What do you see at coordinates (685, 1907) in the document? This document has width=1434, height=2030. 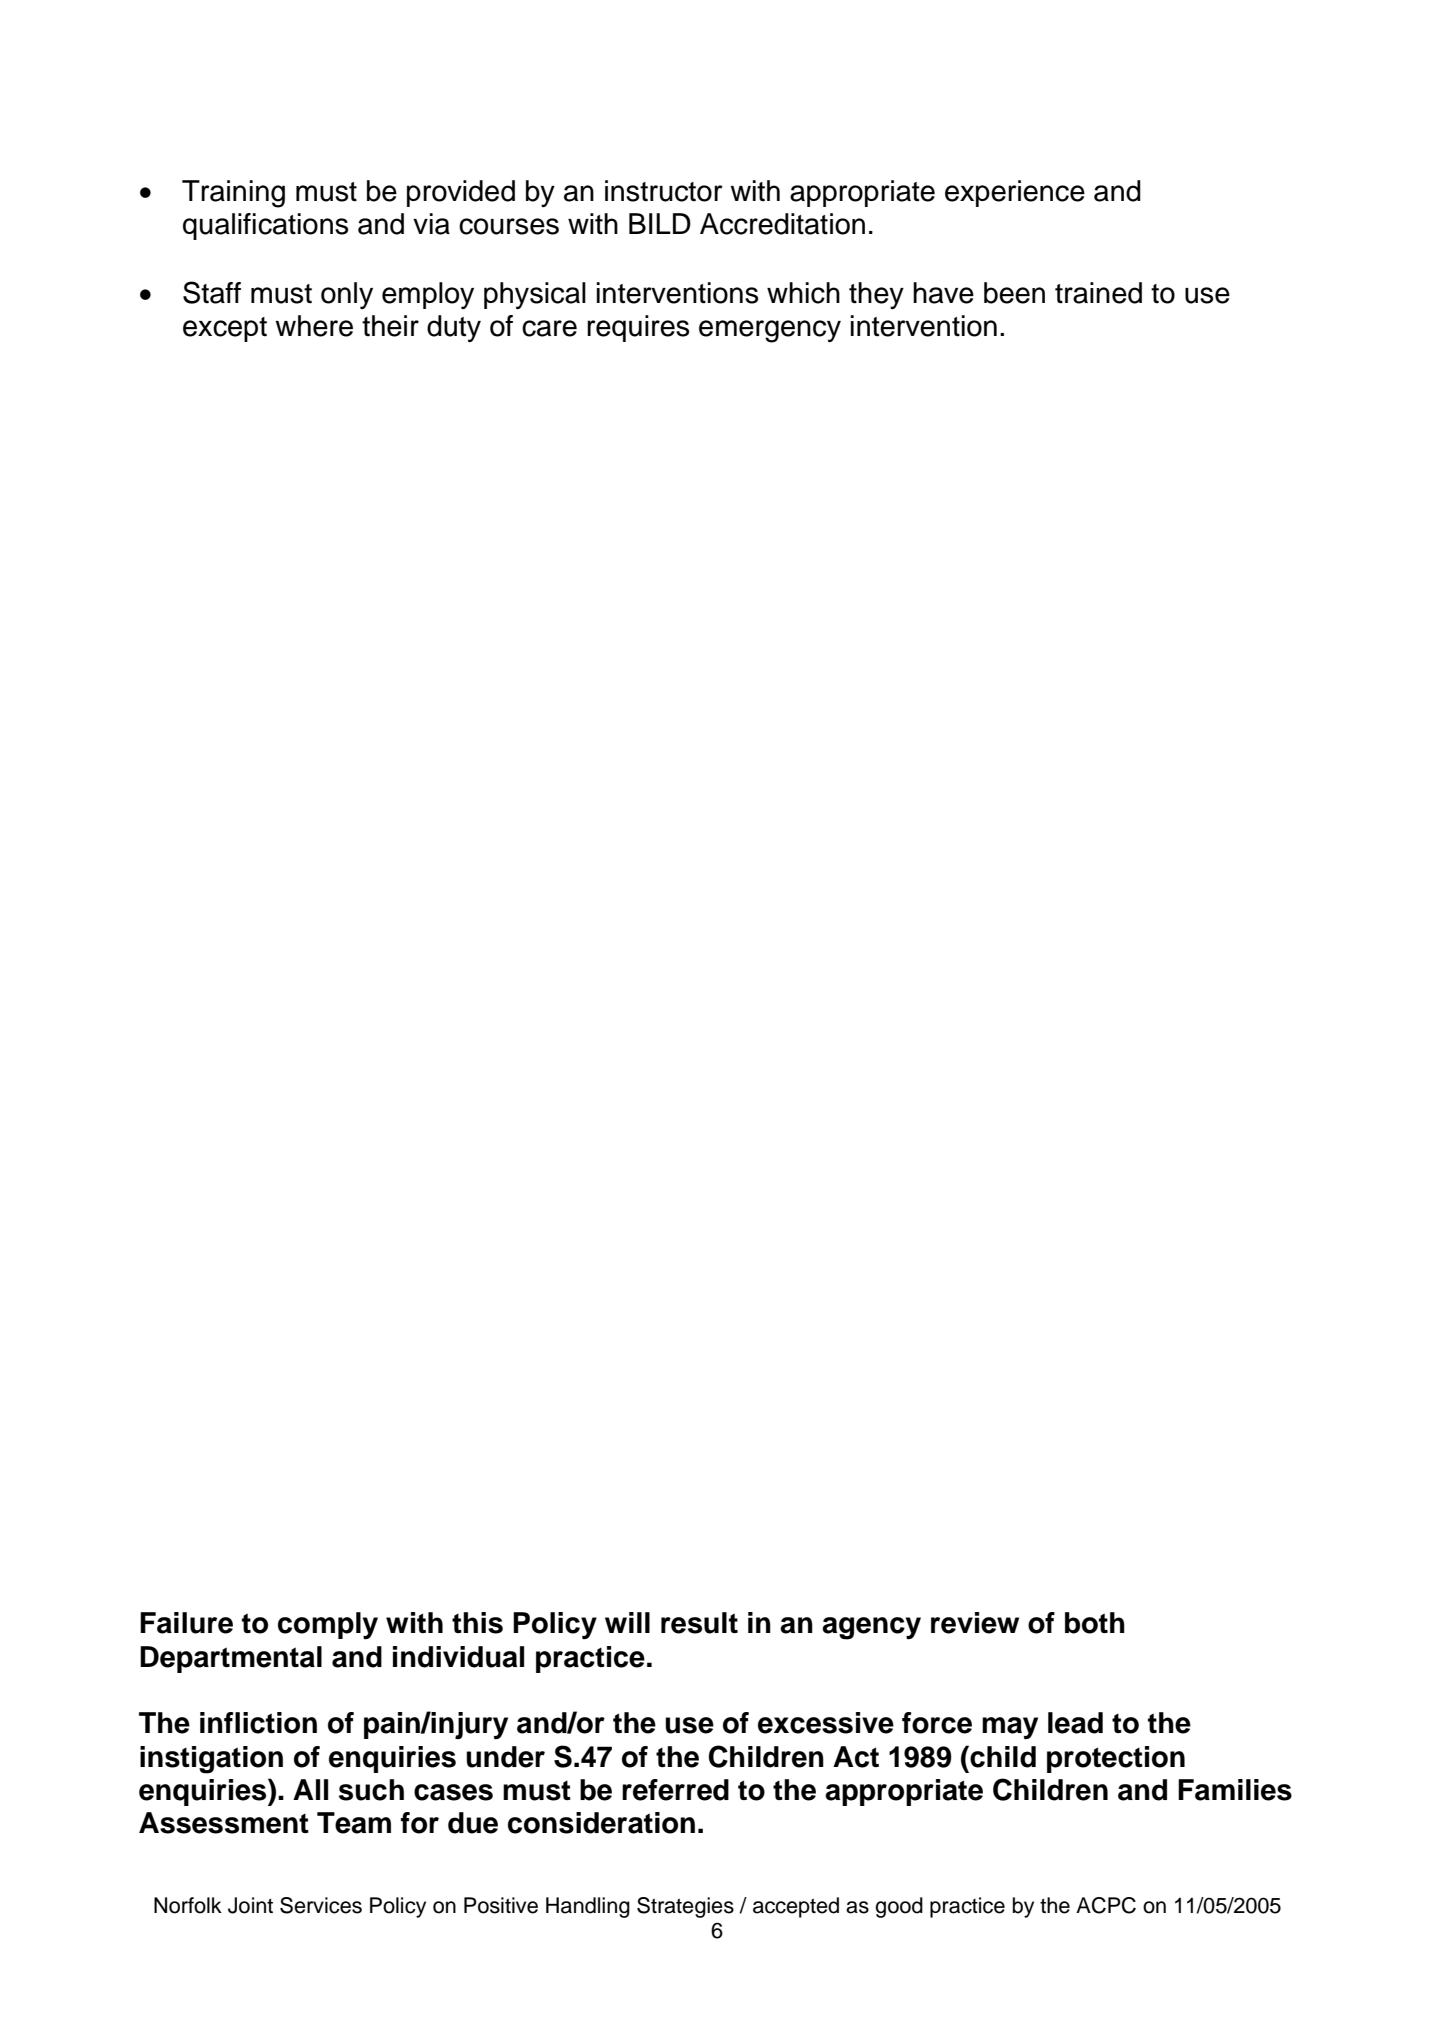 I see `Strategies` at bounding box center [685, 1907].
